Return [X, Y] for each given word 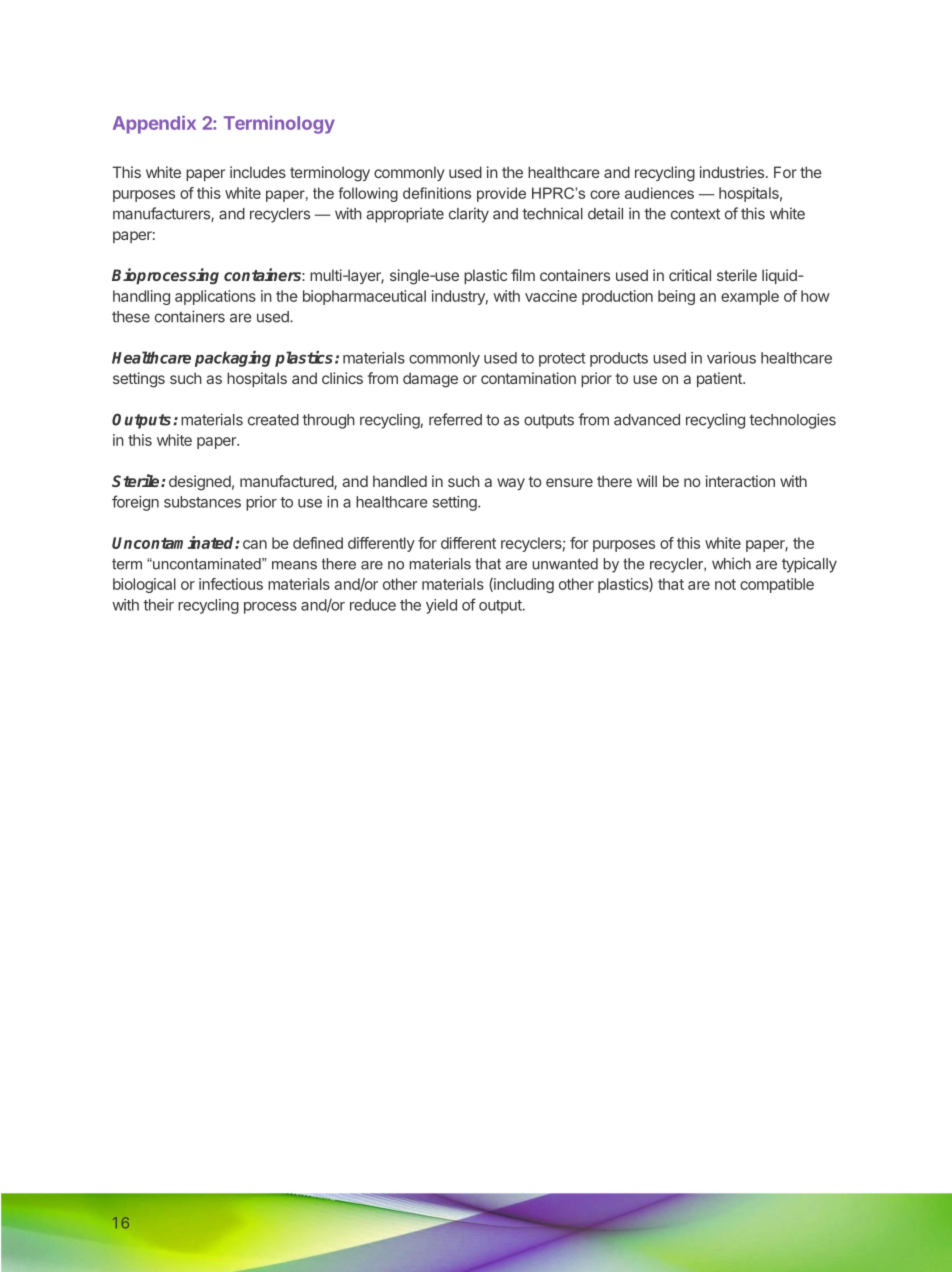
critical [690, 275]
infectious [231, 584]
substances [202, 502]
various [731, 358]
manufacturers [162, 214]
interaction [740, 481]
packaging [233, 359]
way [511, 484]
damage [430, 380]
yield [441, 606]
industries [732, 172]
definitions [437, 193]
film [523, 275]
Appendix [154, 124]
